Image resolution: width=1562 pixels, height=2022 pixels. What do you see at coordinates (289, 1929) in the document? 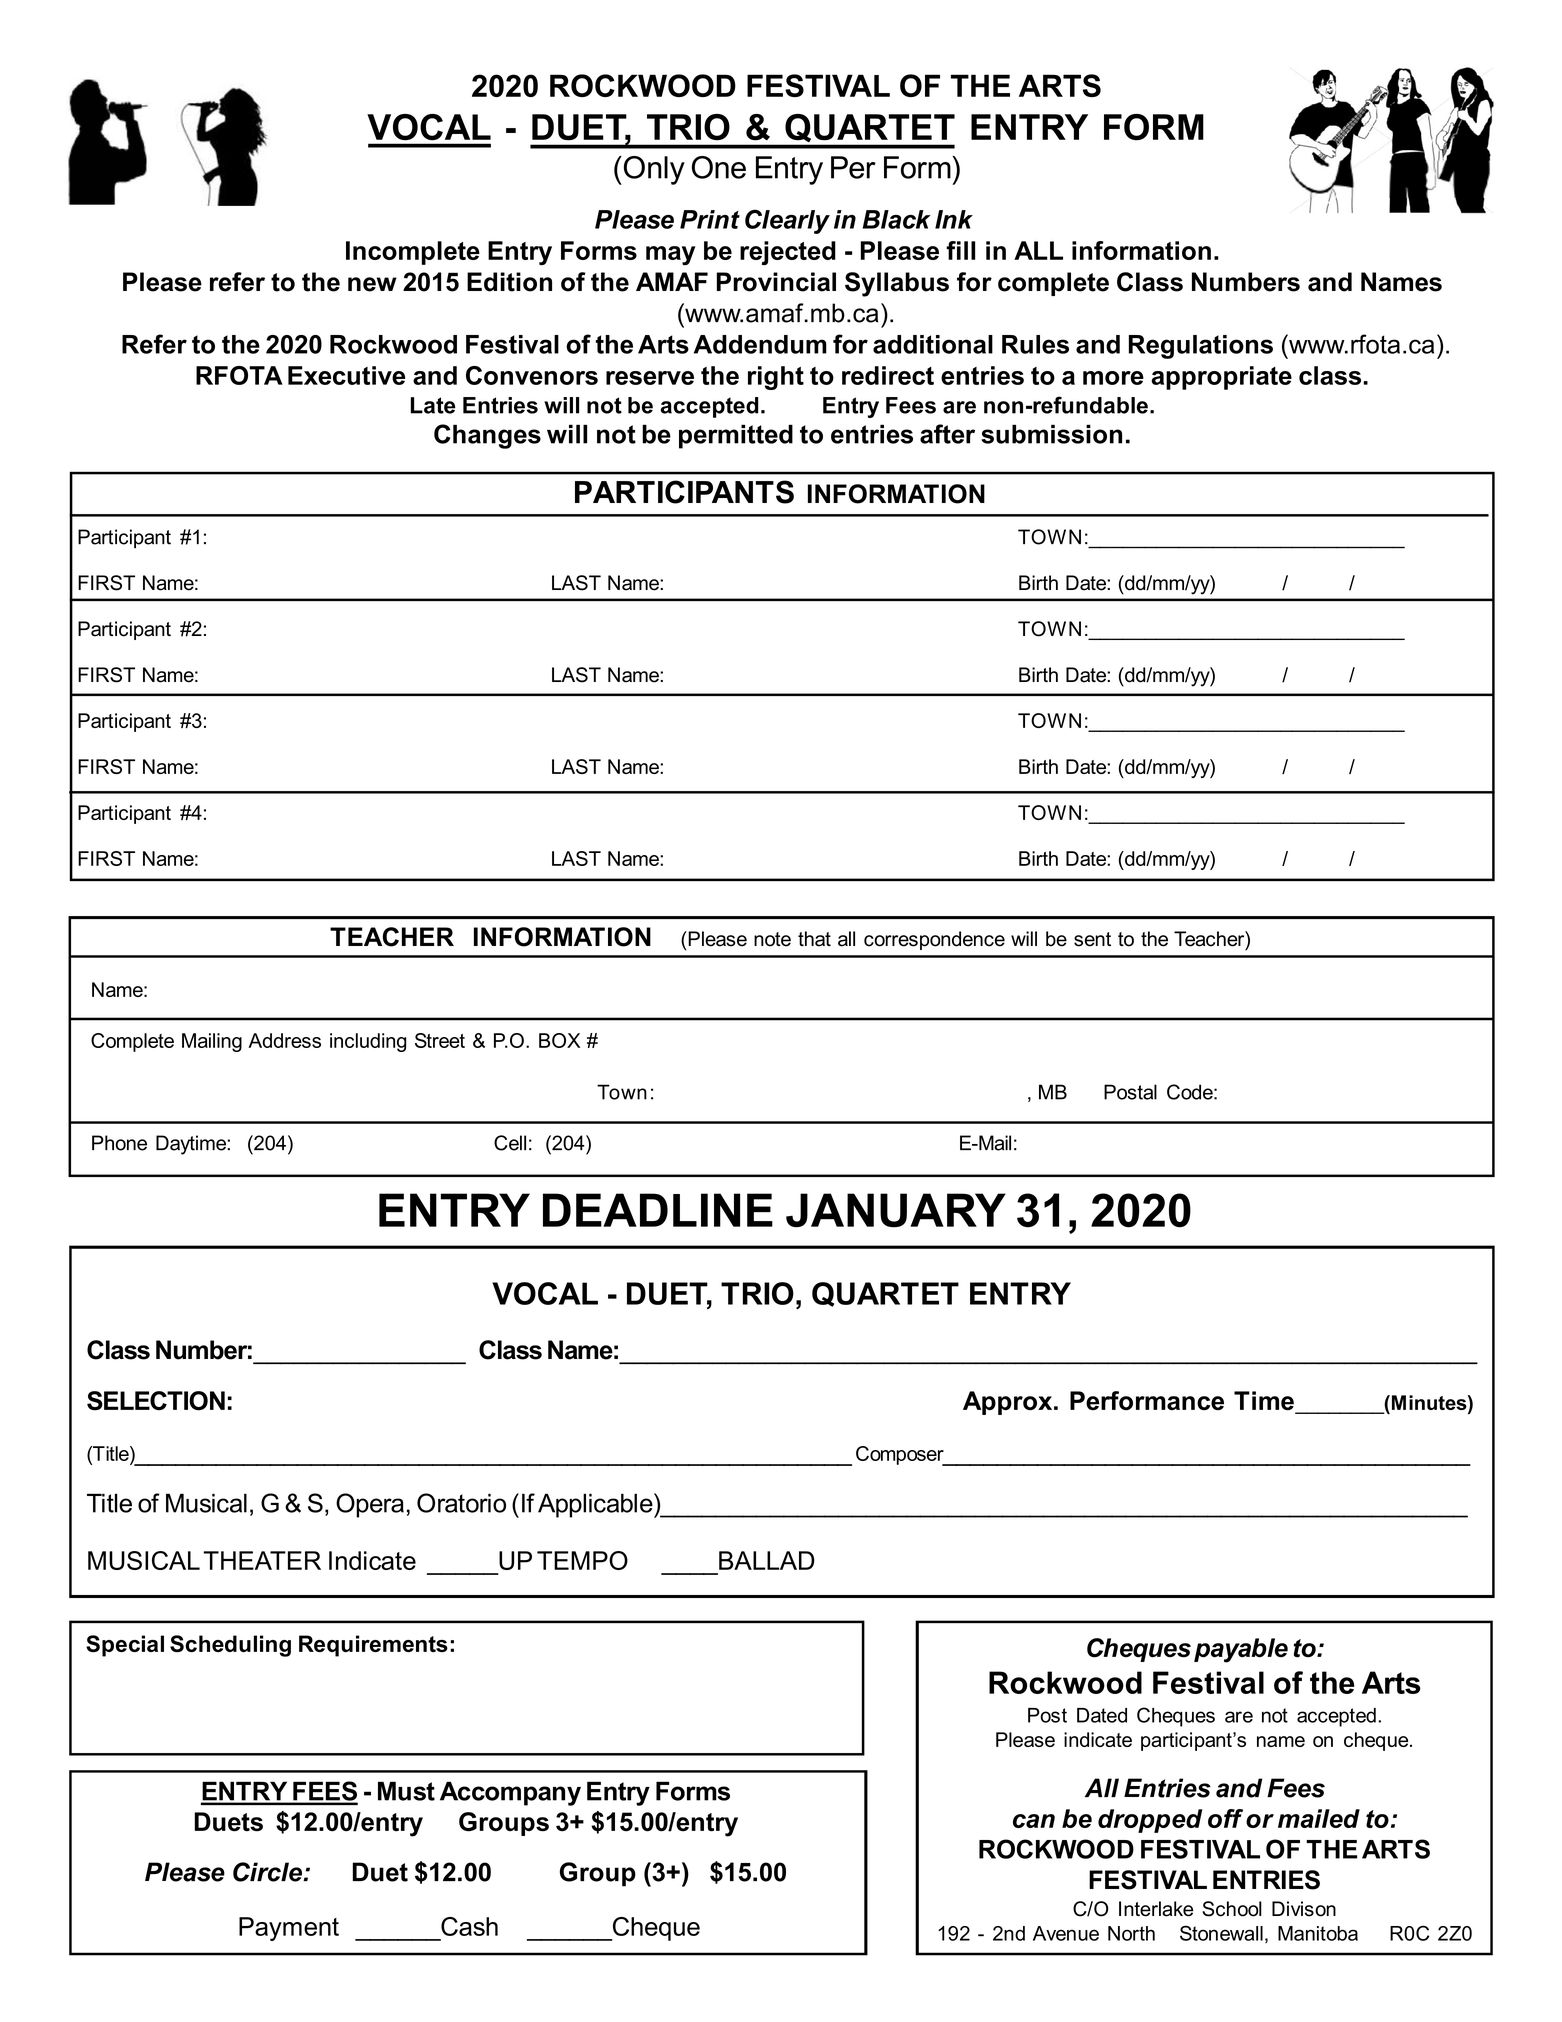
I see `Payment` at bounding box center [289, 1929].
